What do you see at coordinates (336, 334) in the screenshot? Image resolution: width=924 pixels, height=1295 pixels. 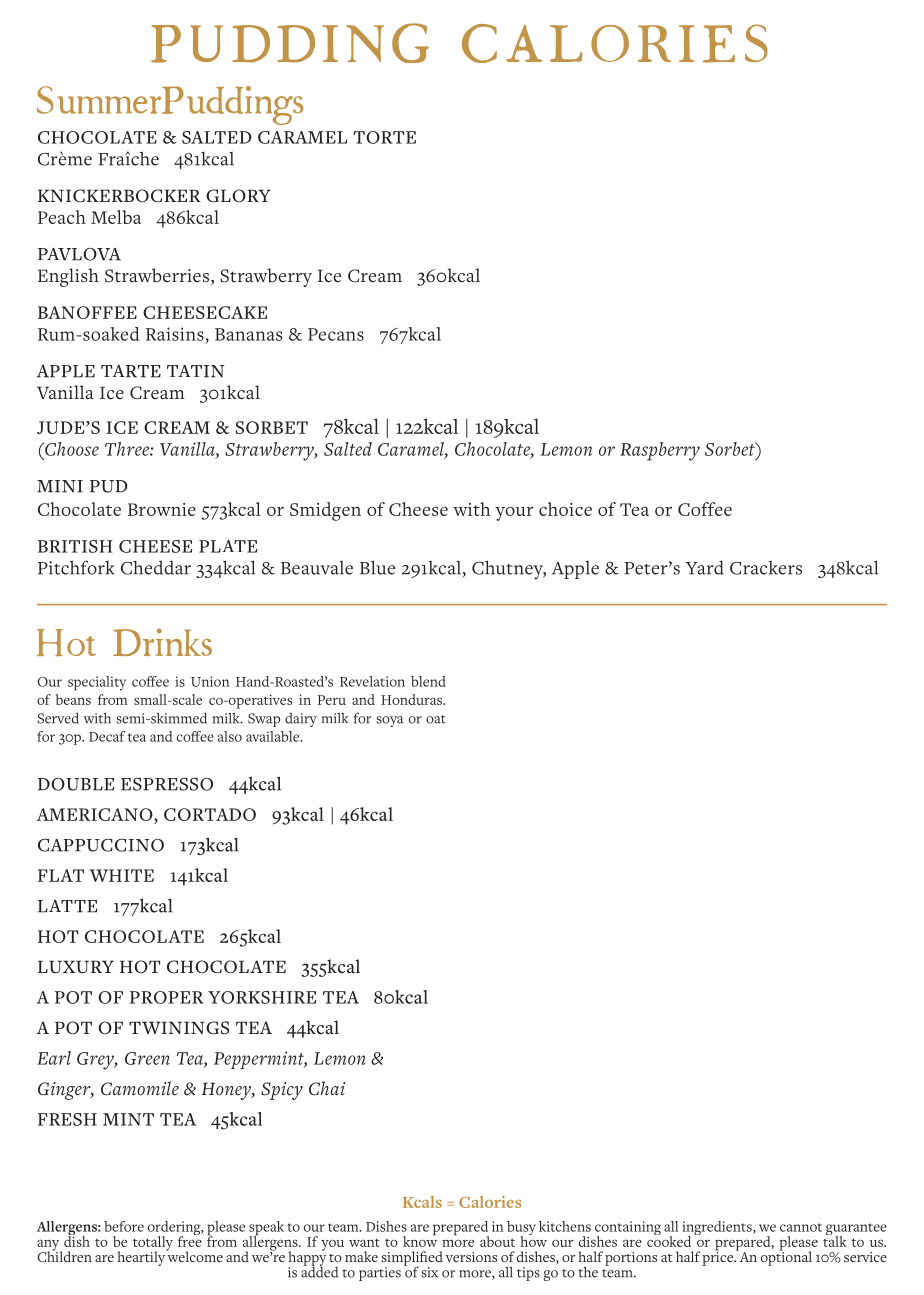 I see `Pecans` at bounding box center [336, 334].
